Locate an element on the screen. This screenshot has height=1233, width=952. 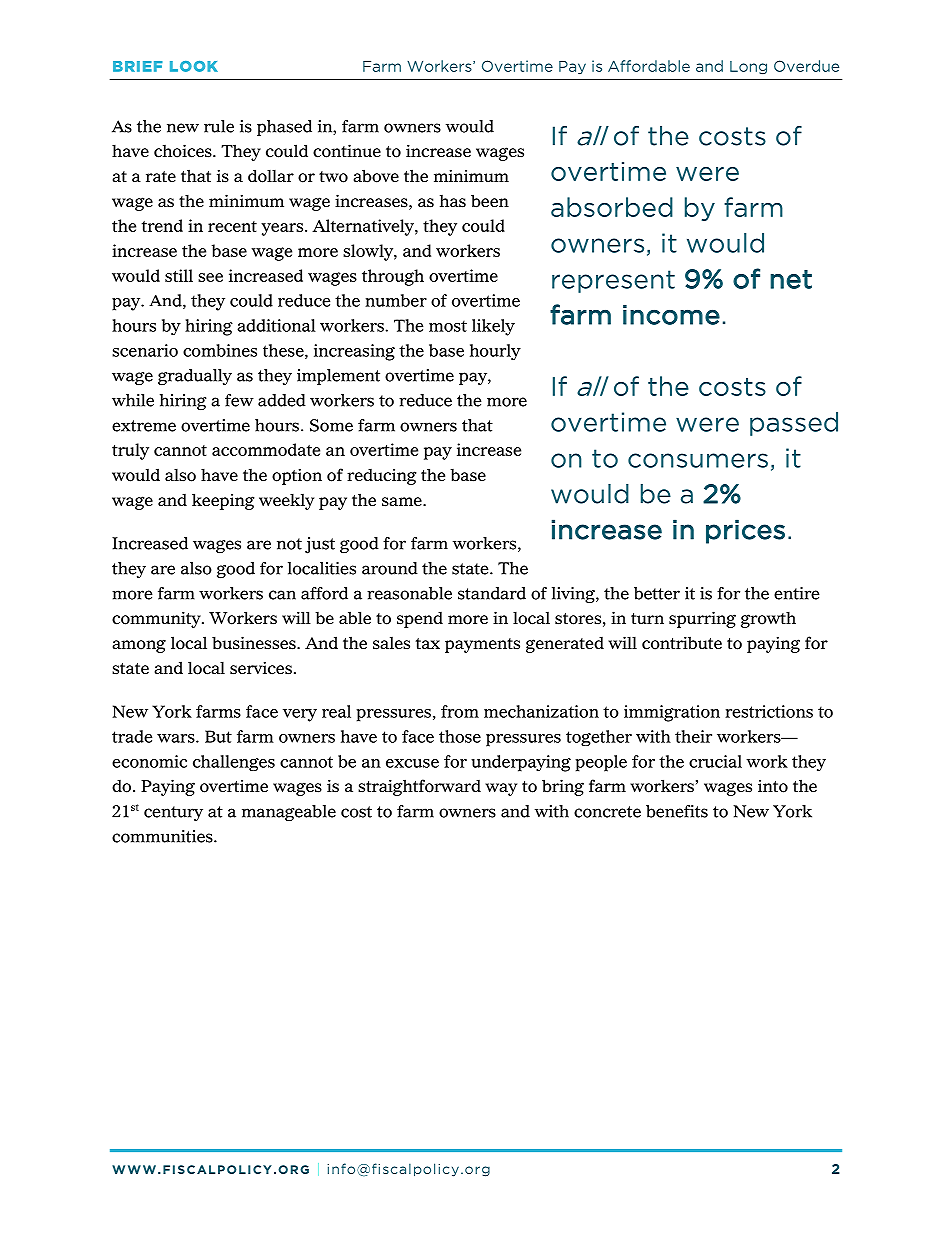
through is located at coordinates (393, 277).
